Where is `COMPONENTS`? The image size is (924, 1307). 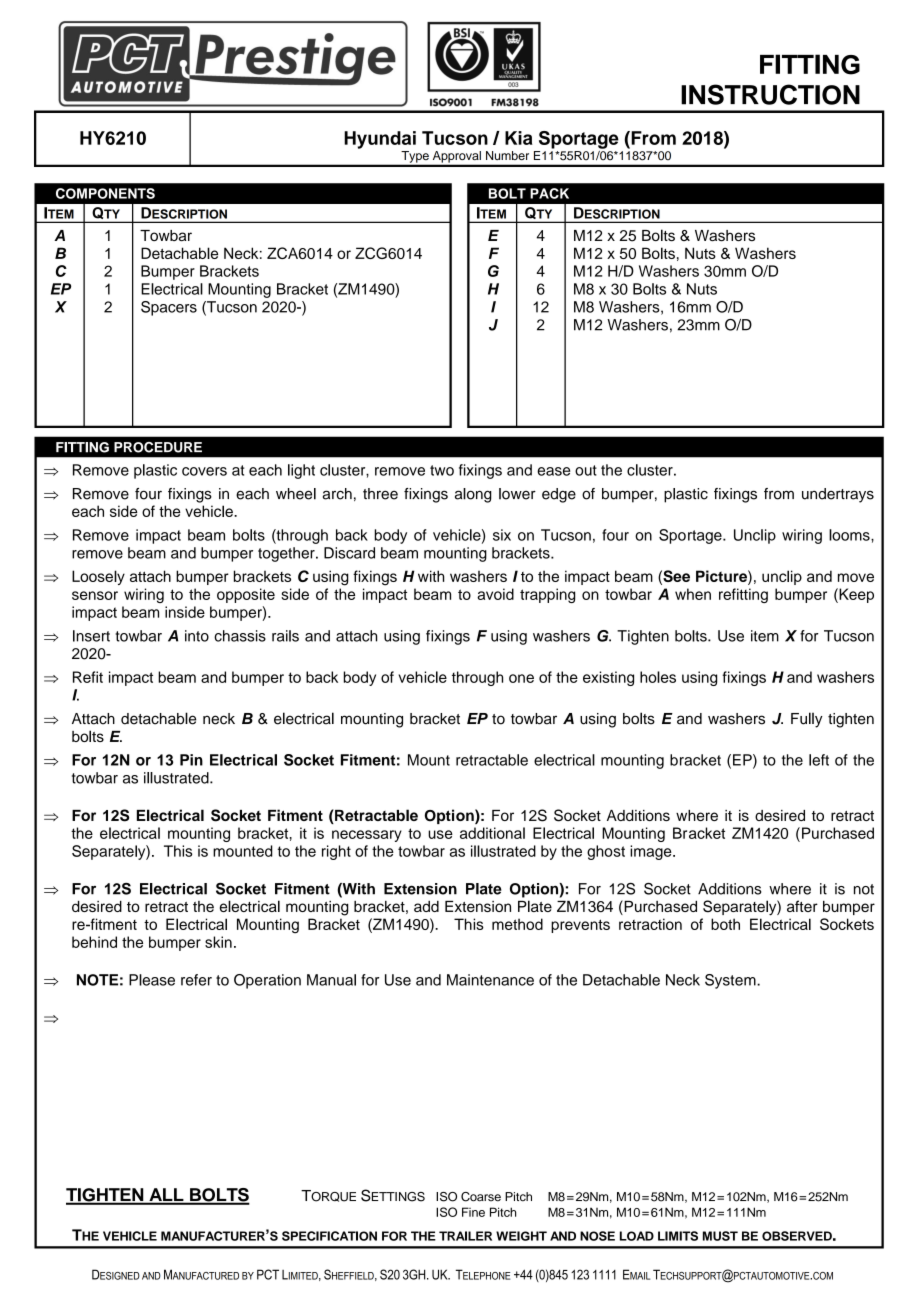 COMPONENTS is located at coordinates (105, 193).
